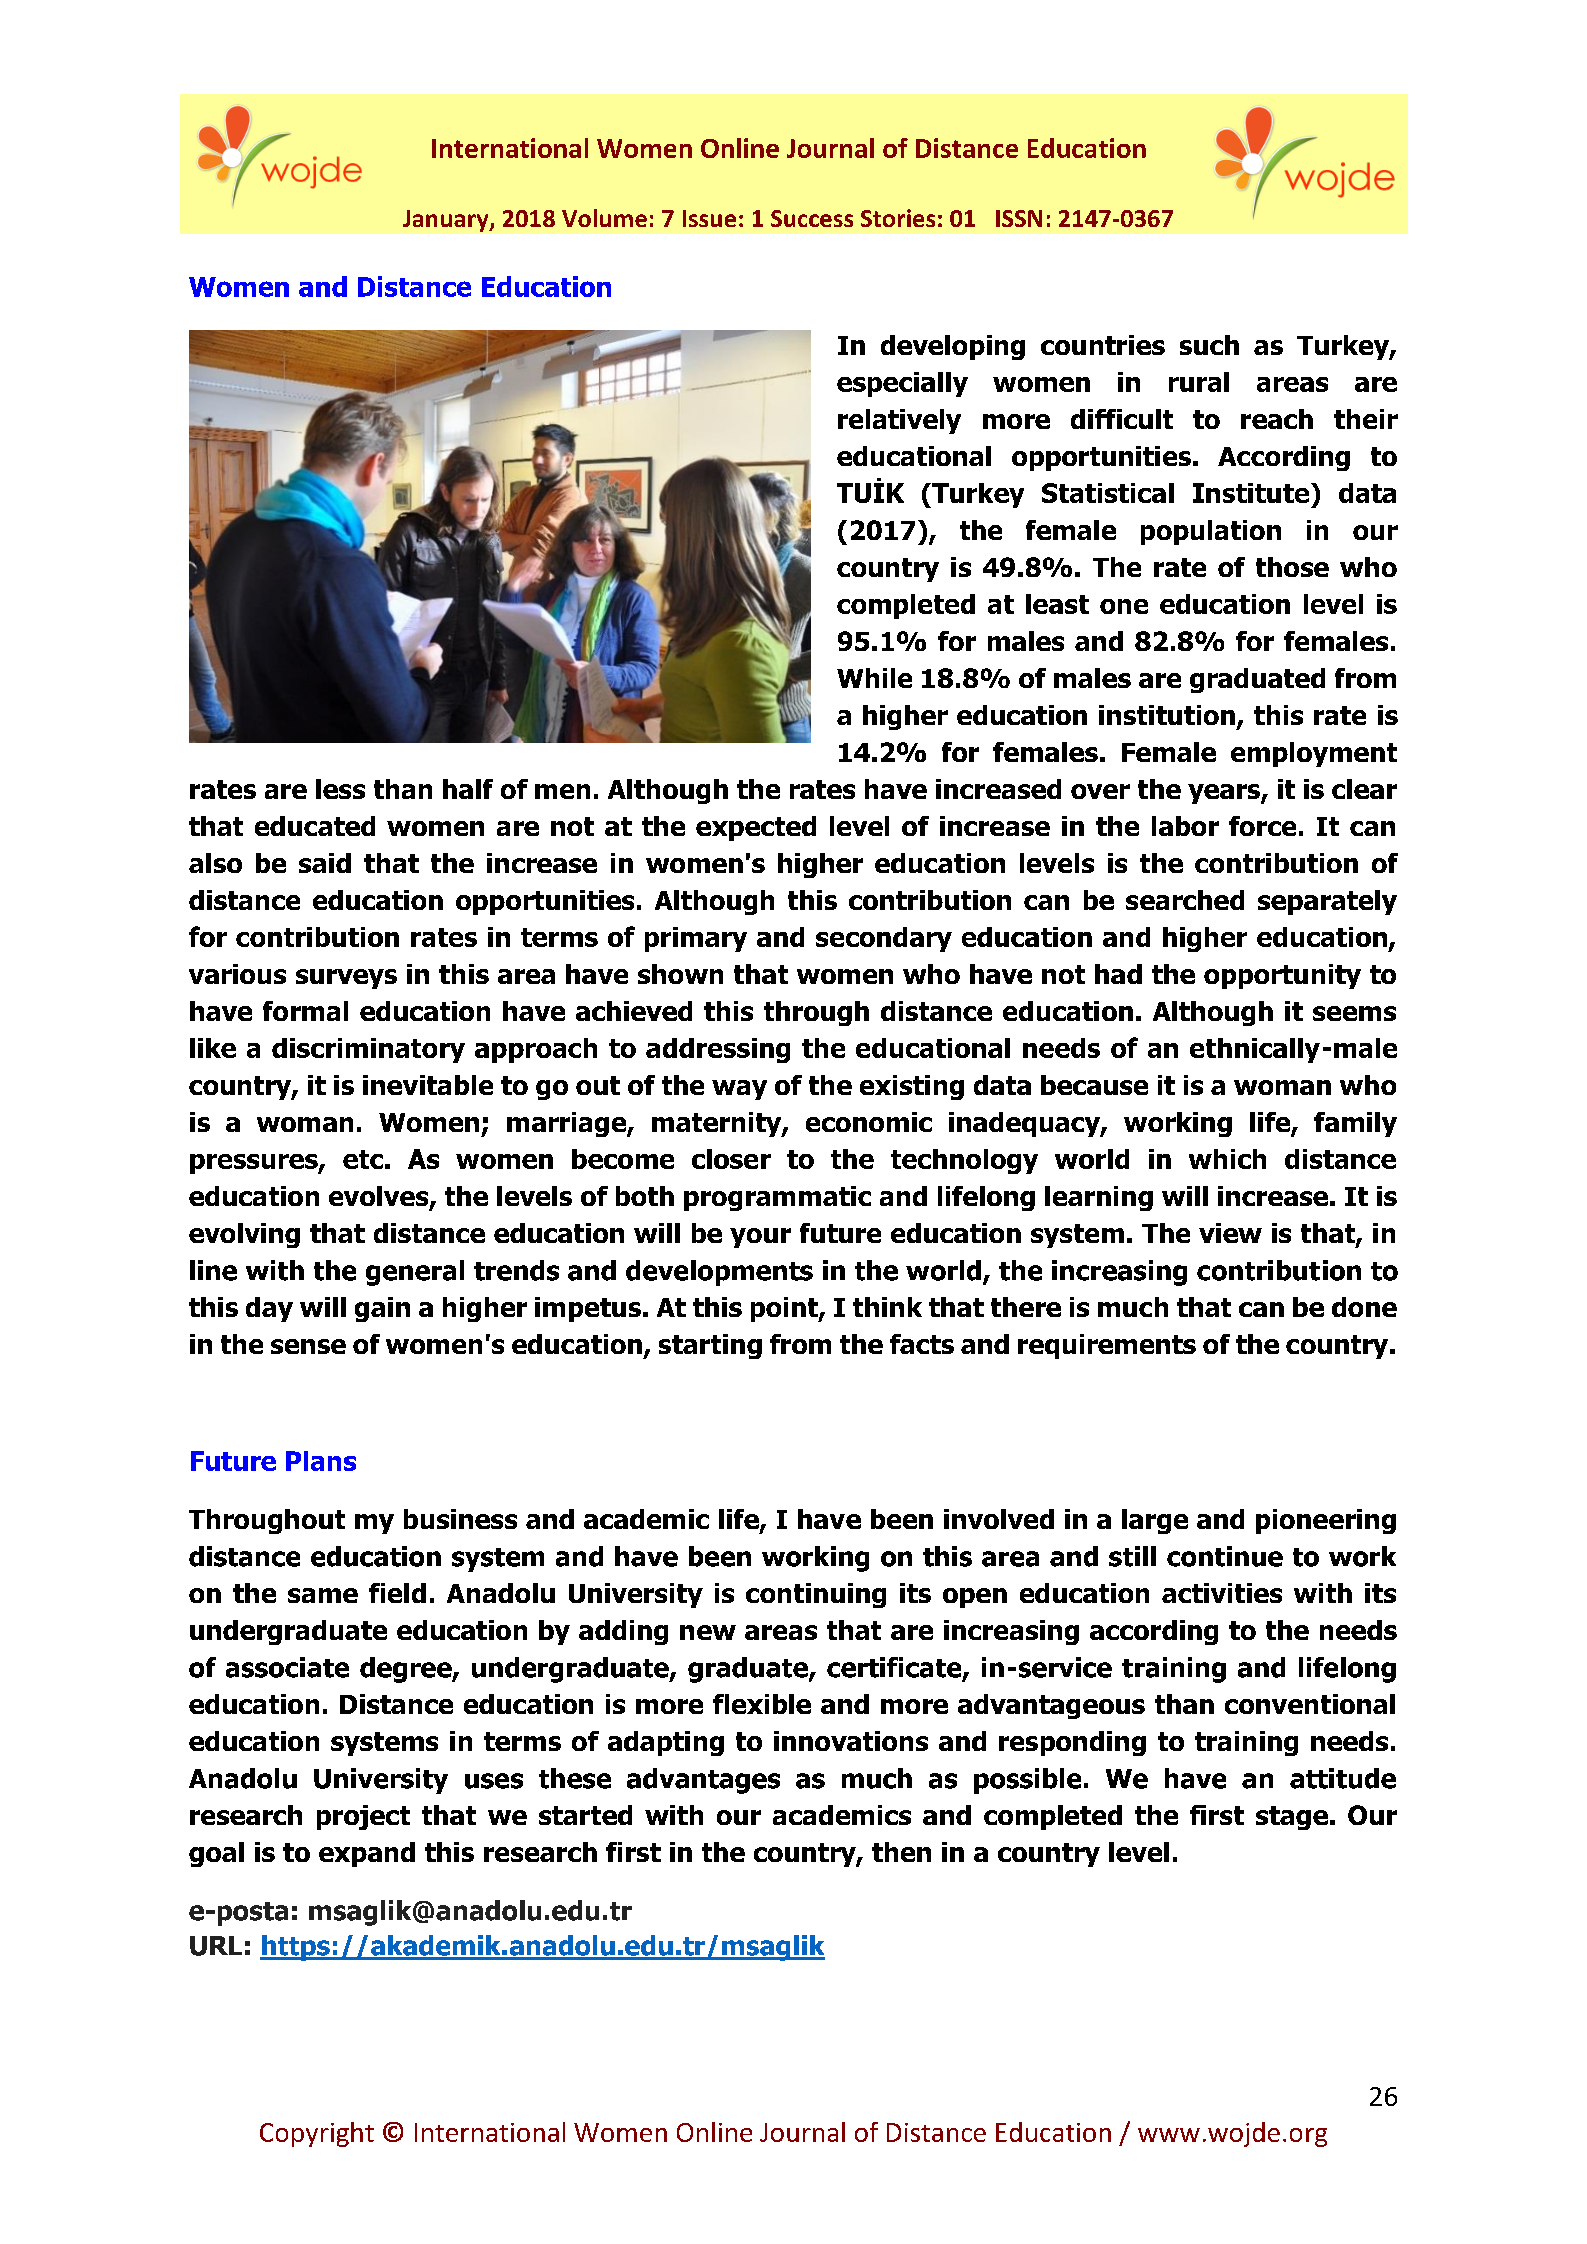  I want to click on then, so click(901, 1852).
